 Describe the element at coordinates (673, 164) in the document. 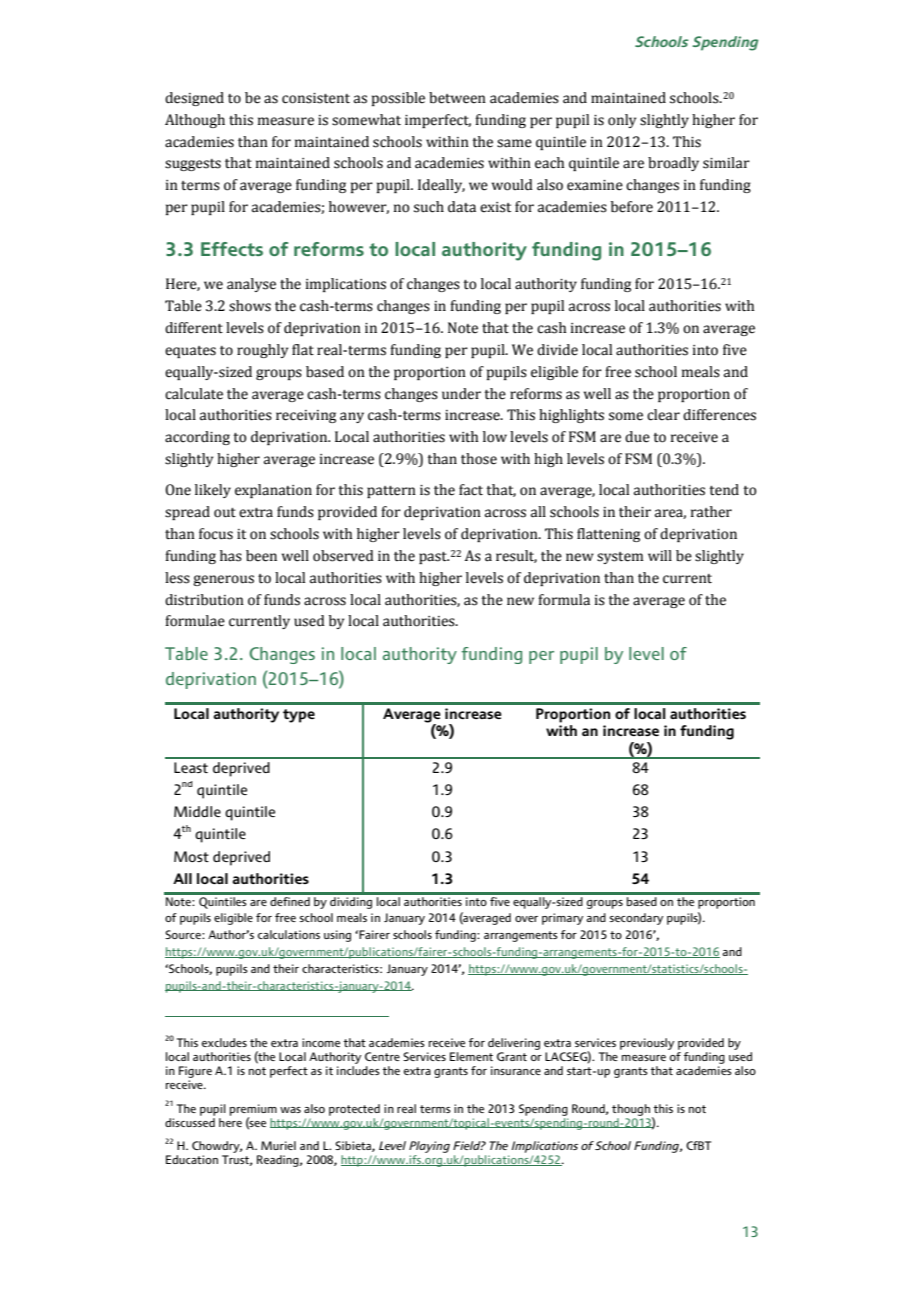

I see `broadly` at that location.
